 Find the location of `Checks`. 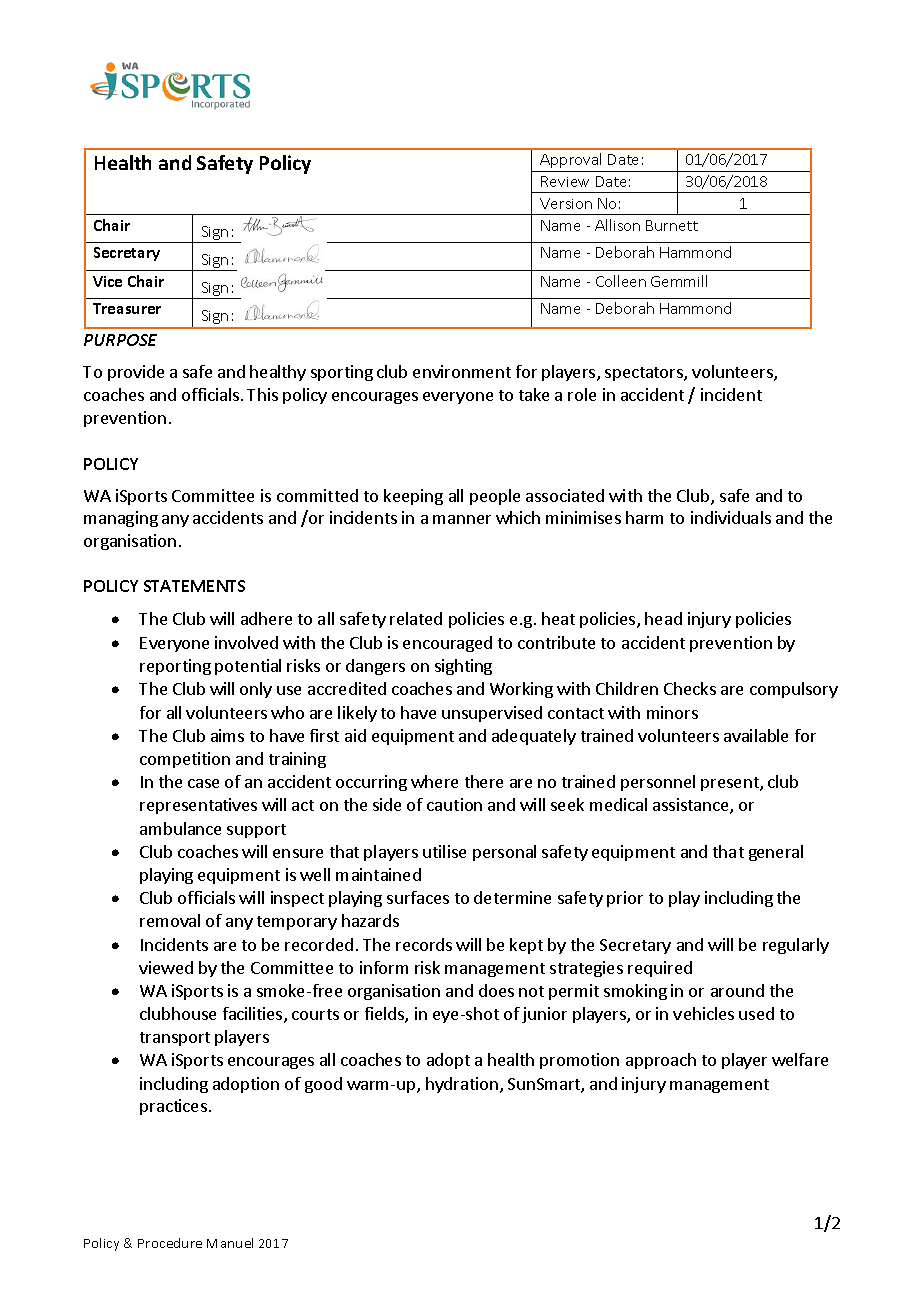

Checks is located at coordinates (690, 688).
